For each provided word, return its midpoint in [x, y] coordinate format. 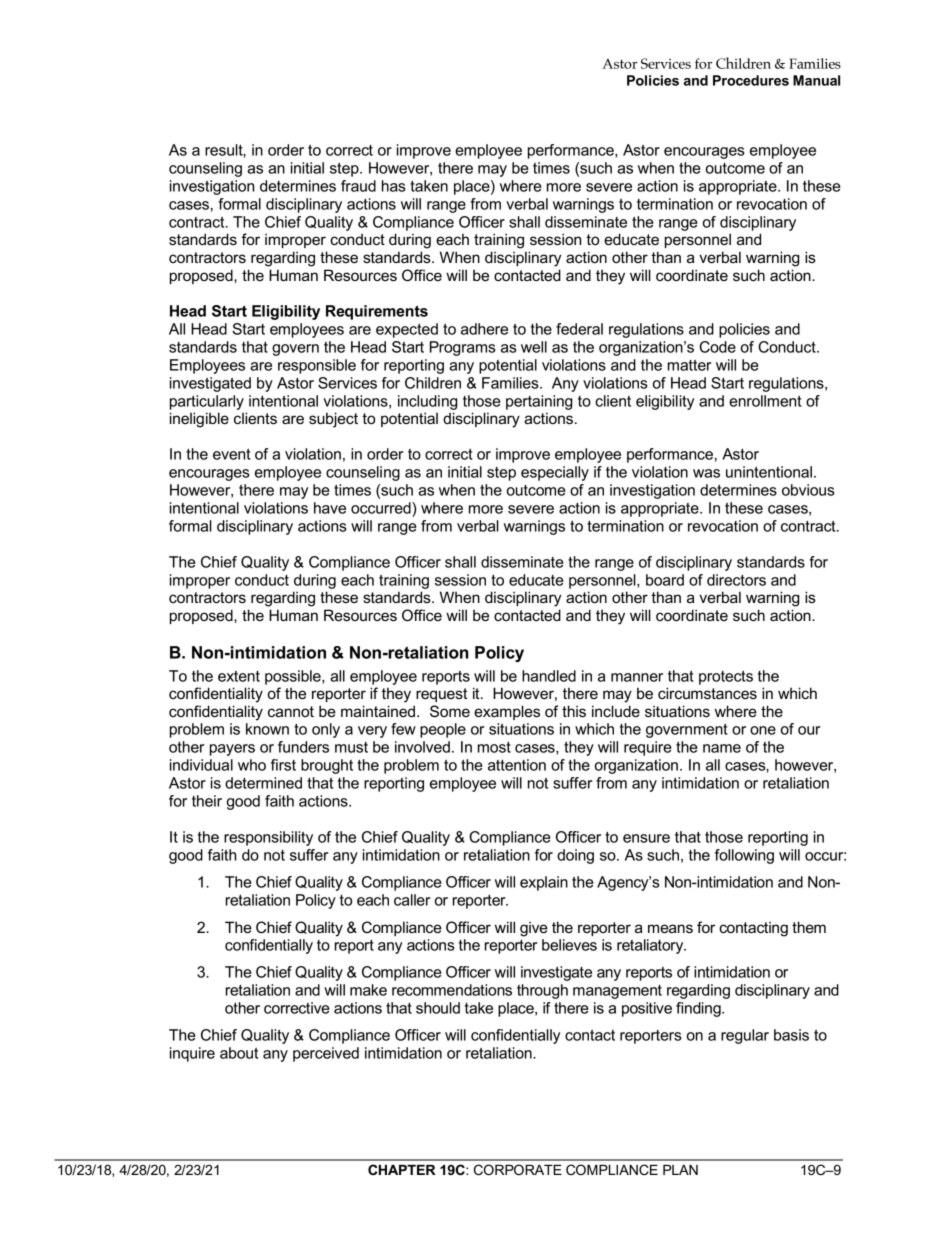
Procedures [751, 80]
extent [239, 676]
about [239, 1053]
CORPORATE [518, 1169]
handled [549, 676]
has [394, 186]
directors [736, 580]
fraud [358, 186]
